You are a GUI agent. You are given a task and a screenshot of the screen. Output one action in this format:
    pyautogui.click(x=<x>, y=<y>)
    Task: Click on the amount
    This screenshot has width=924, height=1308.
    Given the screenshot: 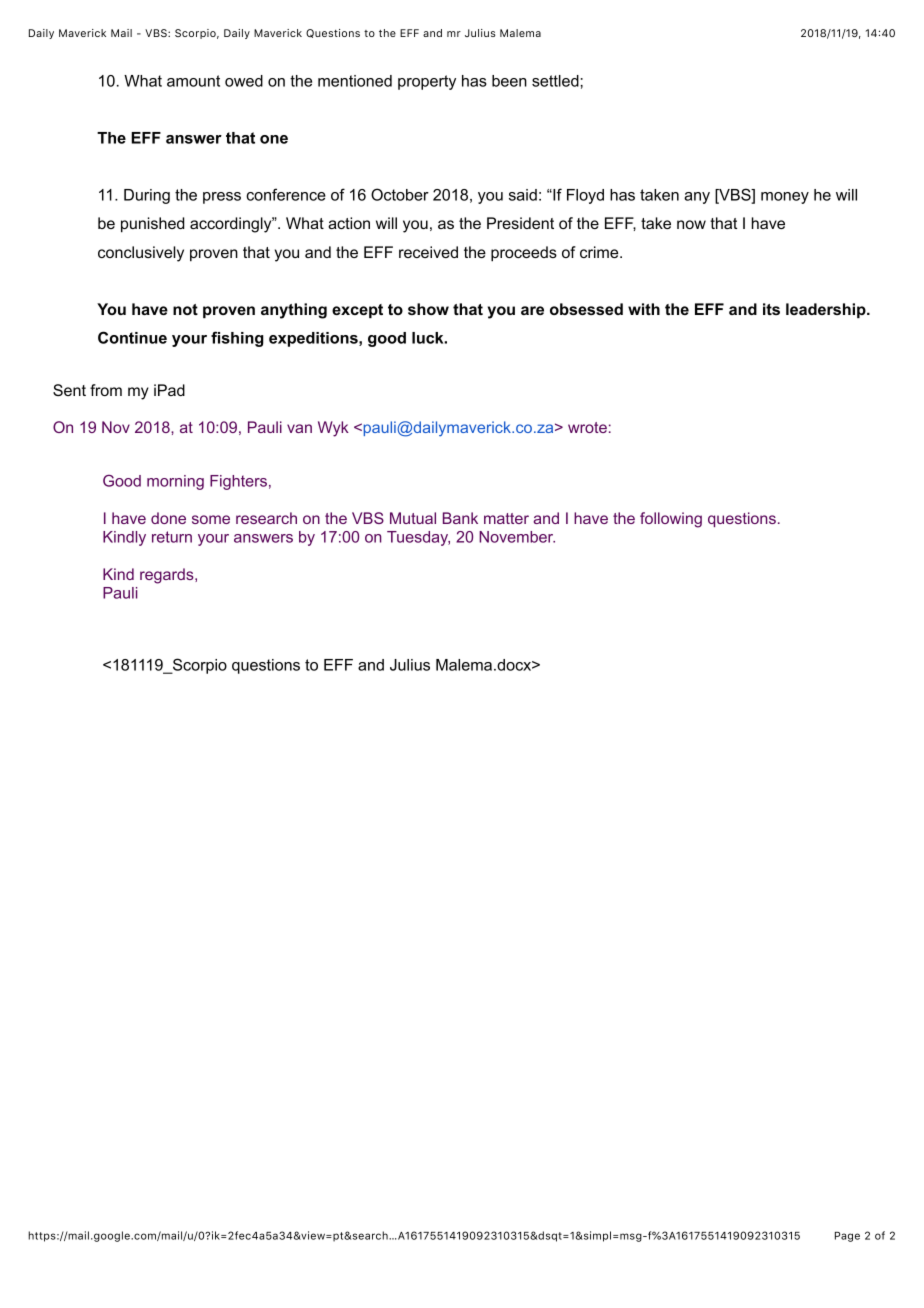 What is the action you would take?
    pyautogui.click(x=193, y=81)
